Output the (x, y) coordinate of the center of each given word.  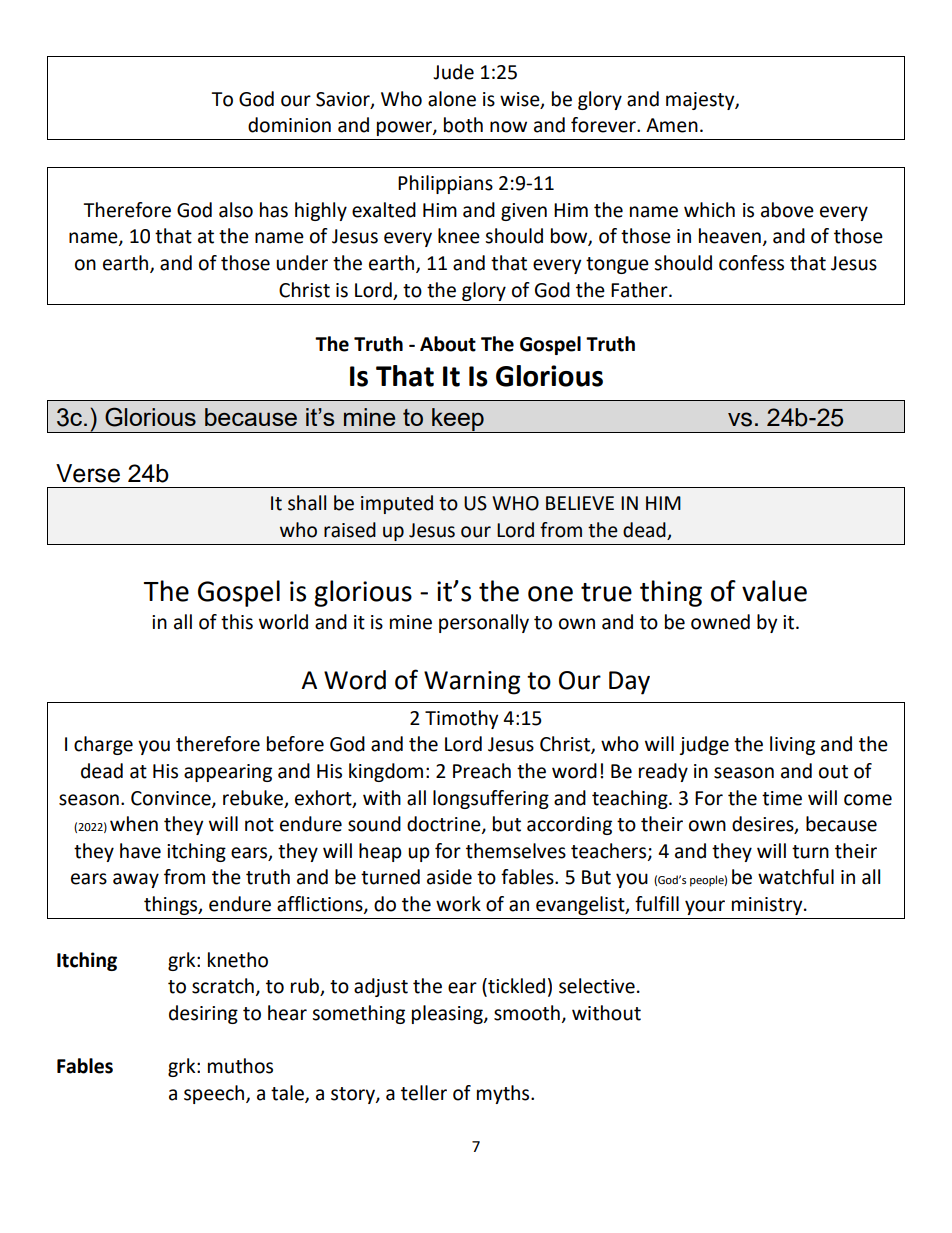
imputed (397, 504)
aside (449, 877)
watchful (796, 877)
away (136, 880)
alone (452, 99)
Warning (472, 683)
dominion (289, 125)
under (302, 263)
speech (215, 1094)
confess (751, 263)
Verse (88, 473)
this (237, 622)
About (448, 344)
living (792, 745)
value (774, 591)
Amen (672, 125)
